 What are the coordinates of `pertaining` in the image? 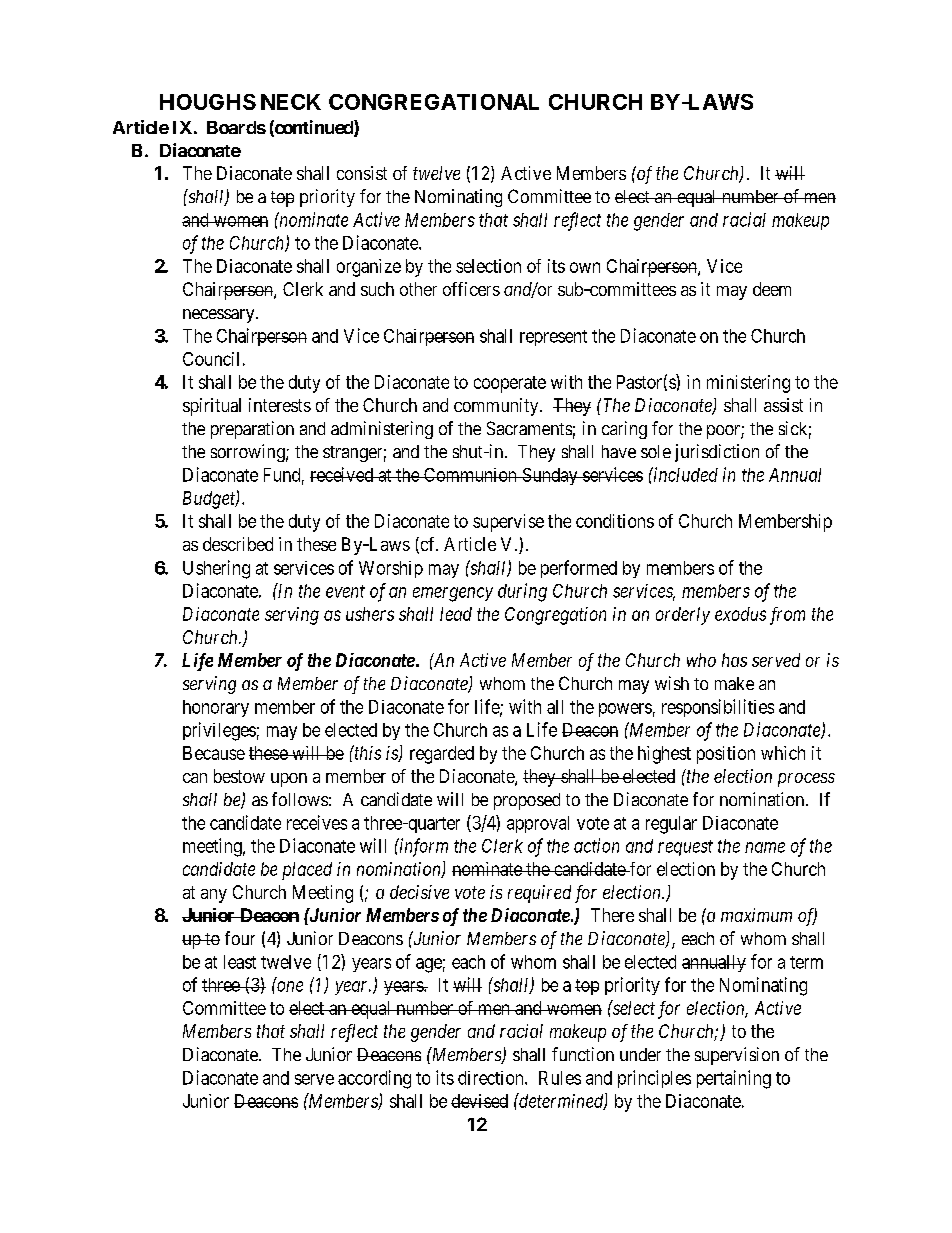 It's located at (734, 1079).
